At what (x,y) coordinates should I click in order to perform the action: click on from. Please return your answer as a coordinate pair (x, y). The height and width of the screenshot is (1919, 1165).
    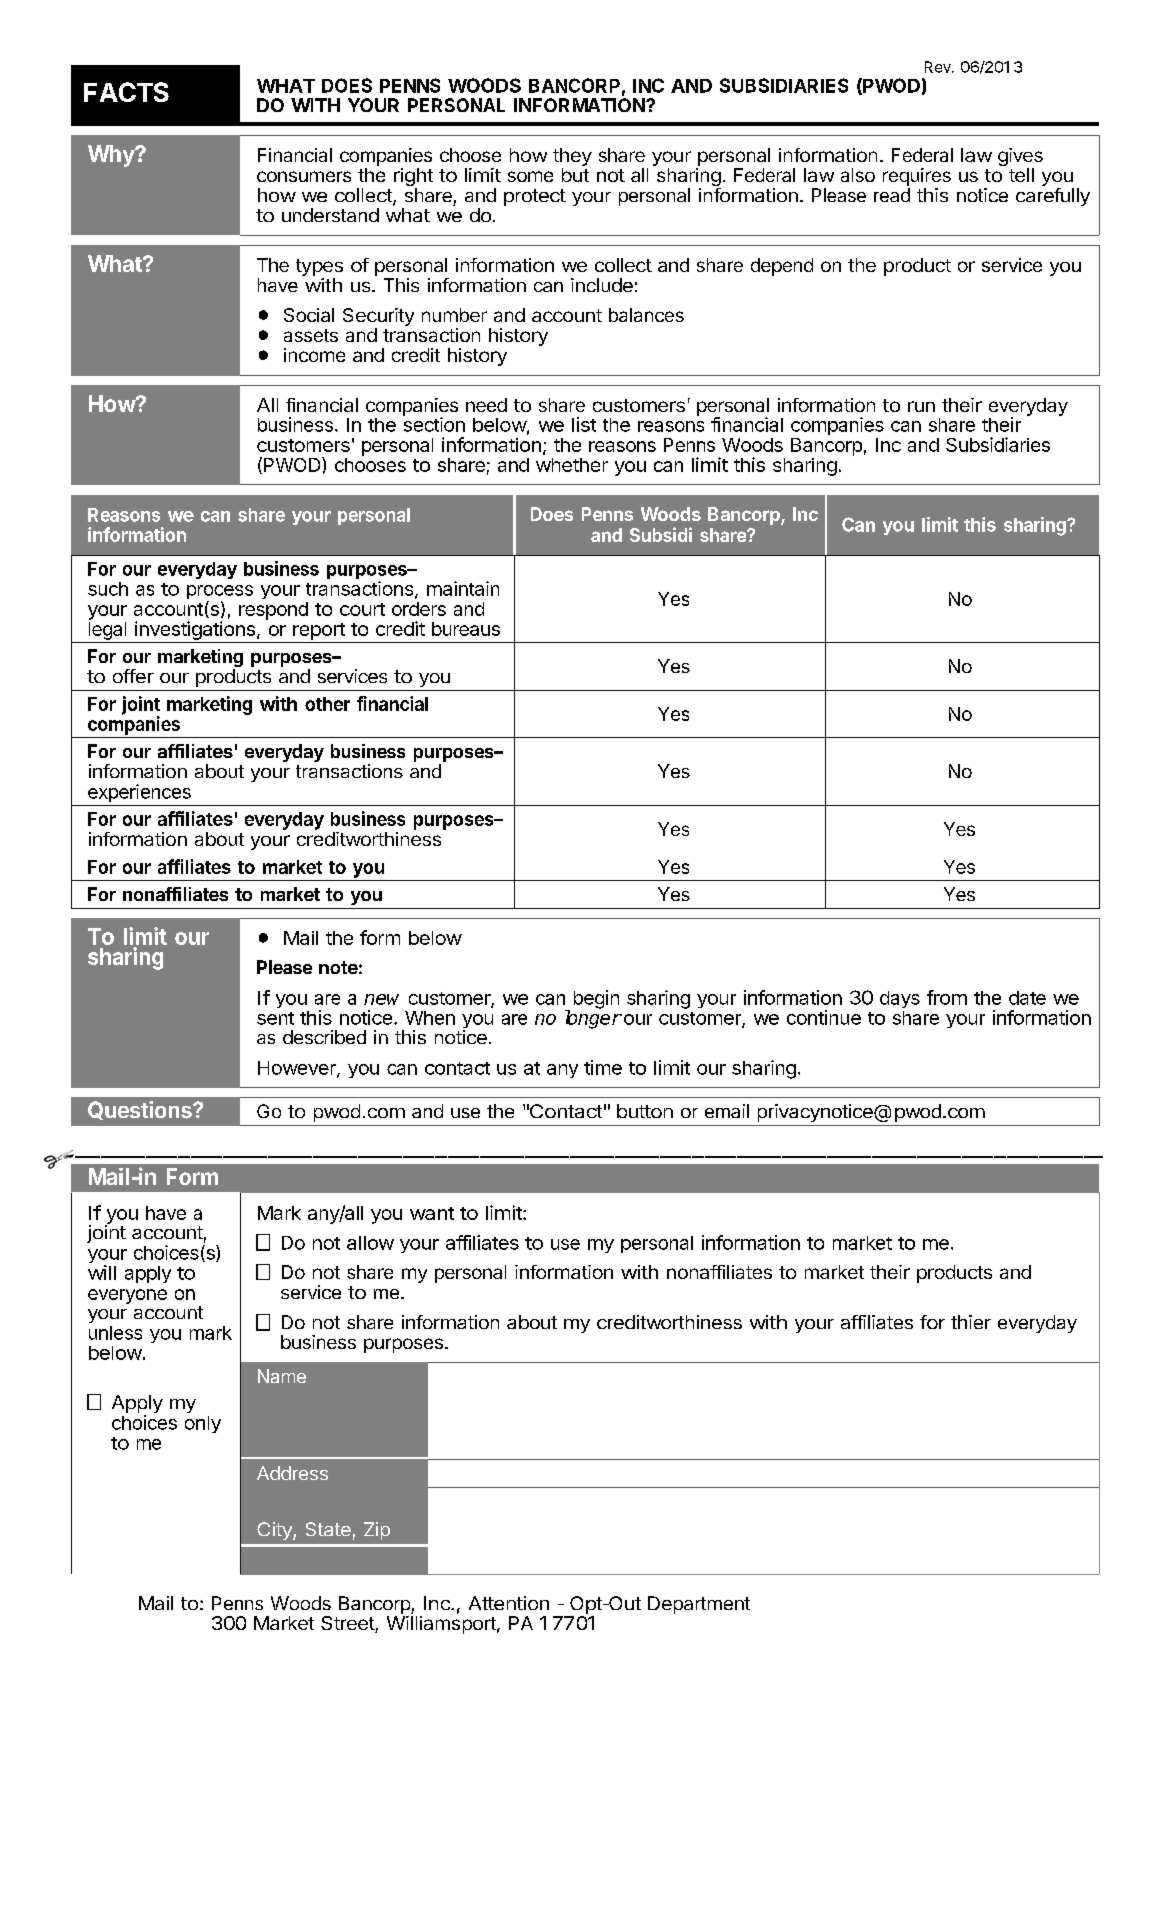
    Looking at the image, I should click on (947, 997).
